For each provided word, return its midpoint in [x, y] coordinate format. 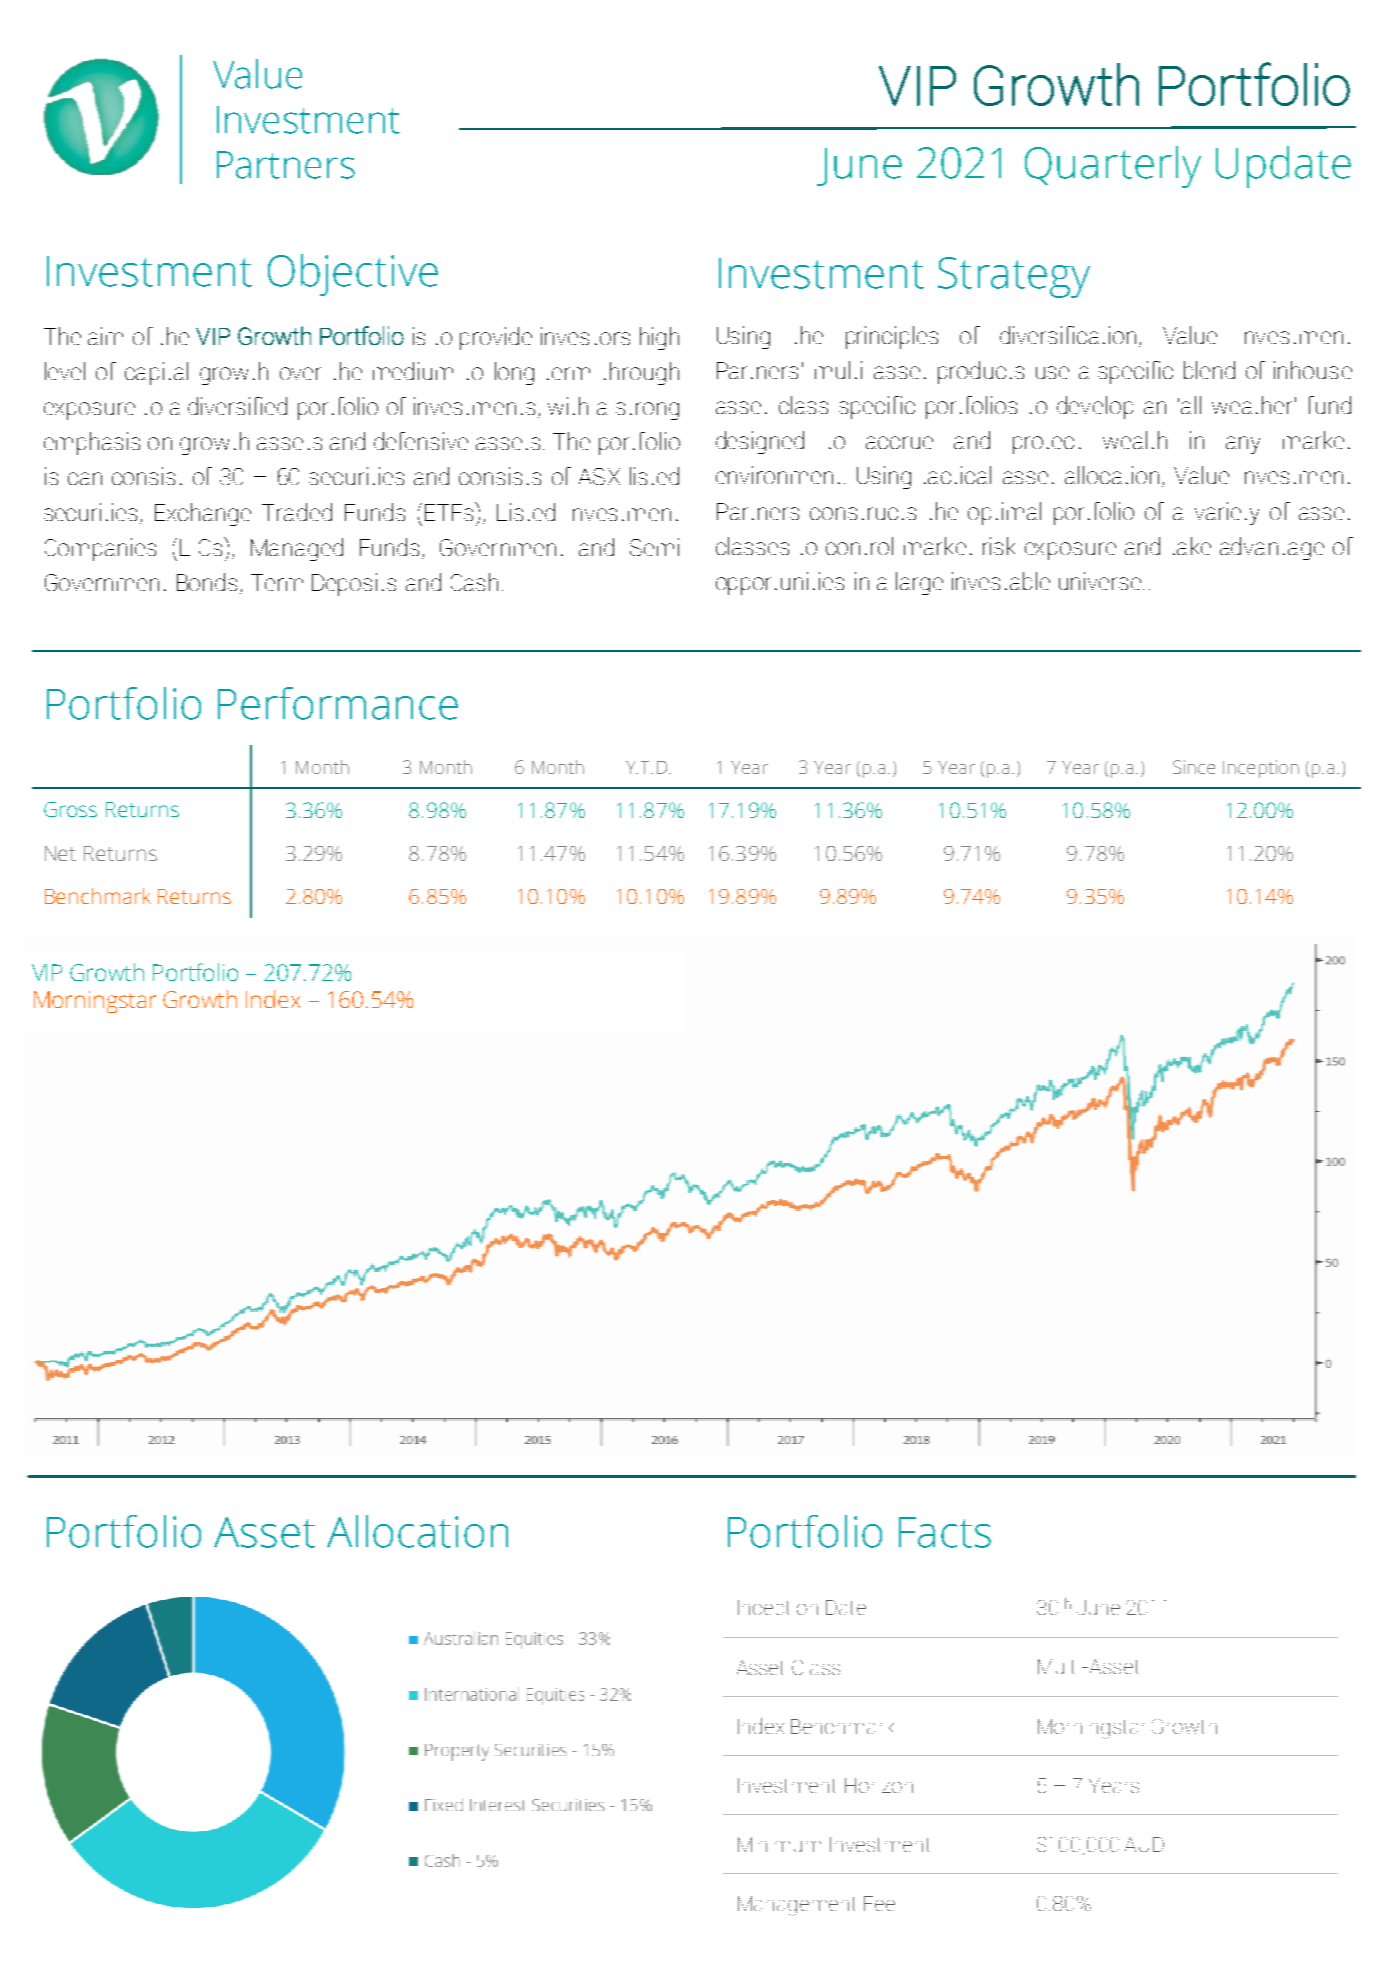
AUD [1144, 1844]
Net [60, 853]
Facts [945, 1532]
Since [1194, 767]
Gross [70, 809]
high [659, 338]
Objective [353, 275]
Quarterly [1113, 167]
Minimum [779, 1844]
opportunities [780, 583]
